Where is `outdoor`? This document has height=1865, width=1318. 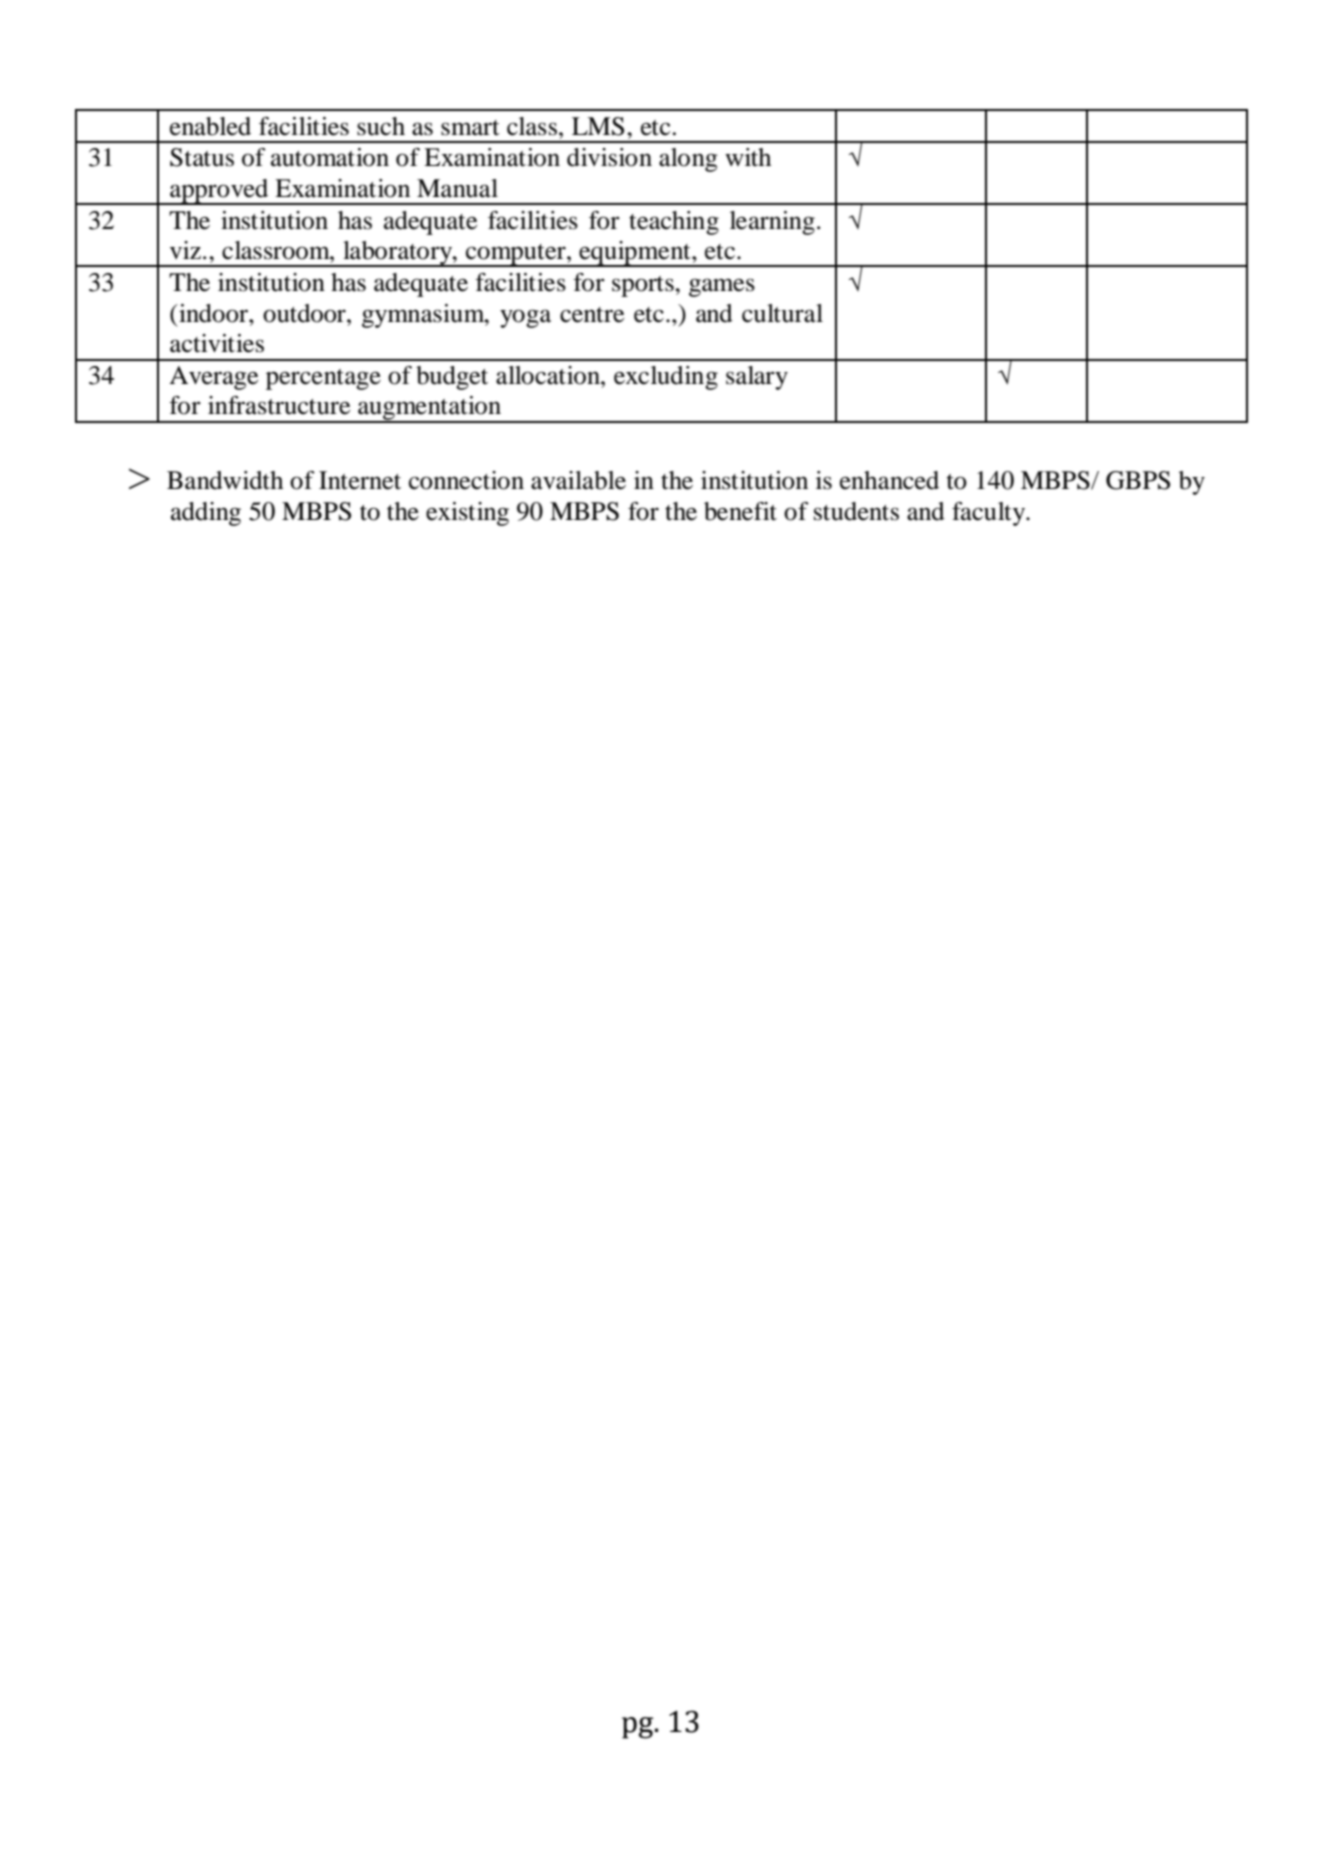
outdoor is located at coordinates (305, 313).
